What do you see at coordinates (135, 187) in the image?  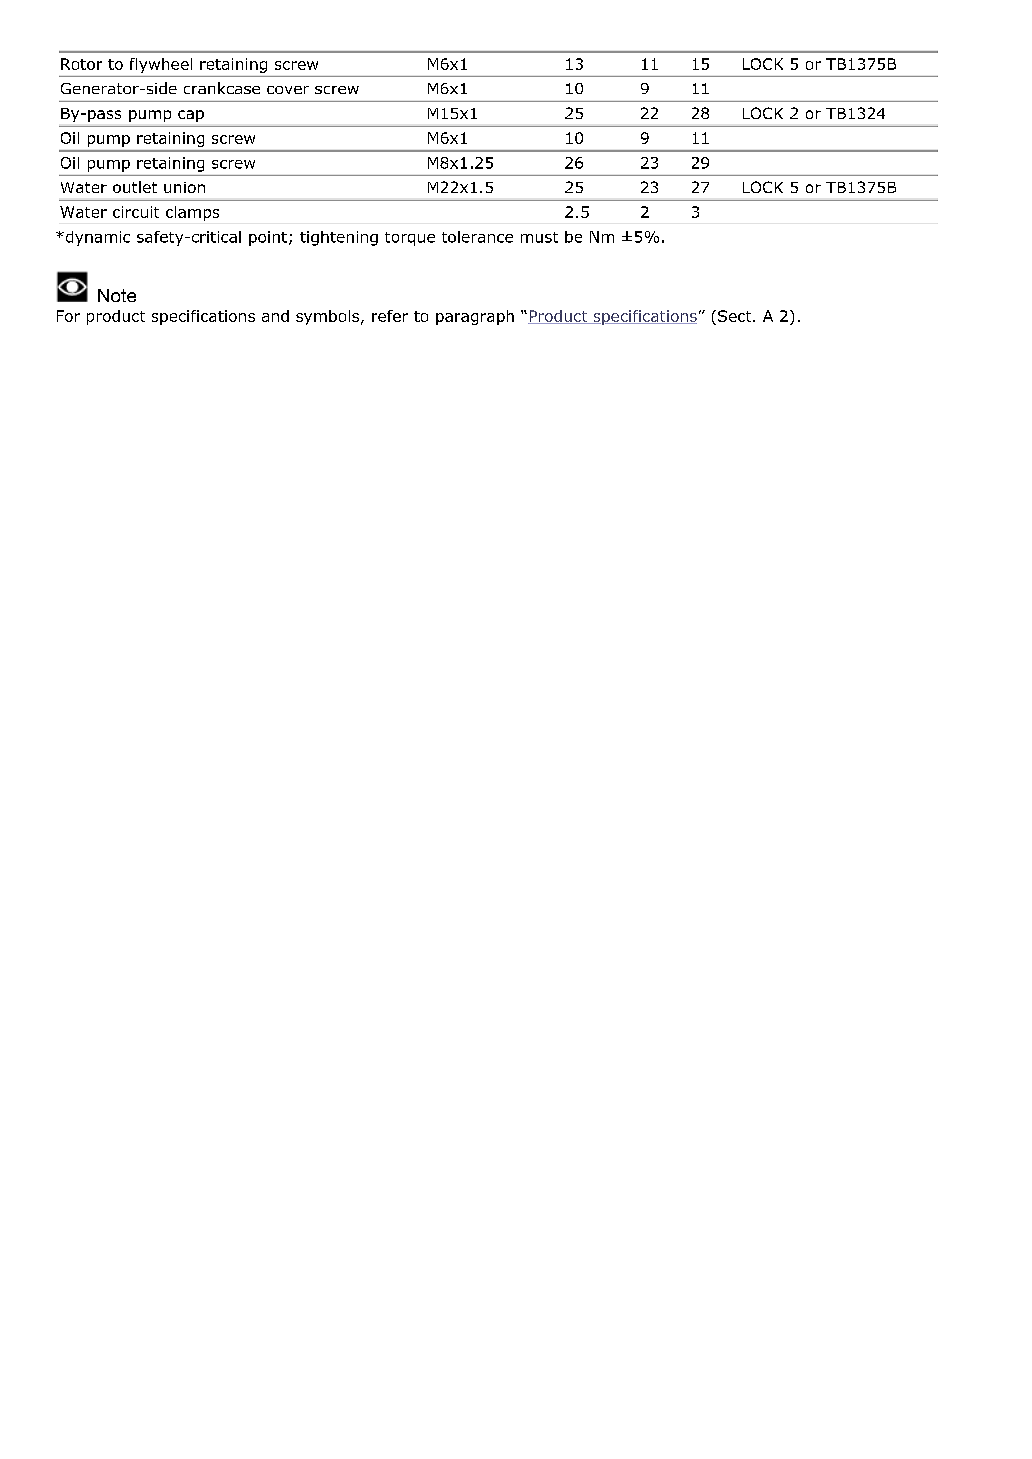 I see `outlet` at bounding box center [135, 187].
